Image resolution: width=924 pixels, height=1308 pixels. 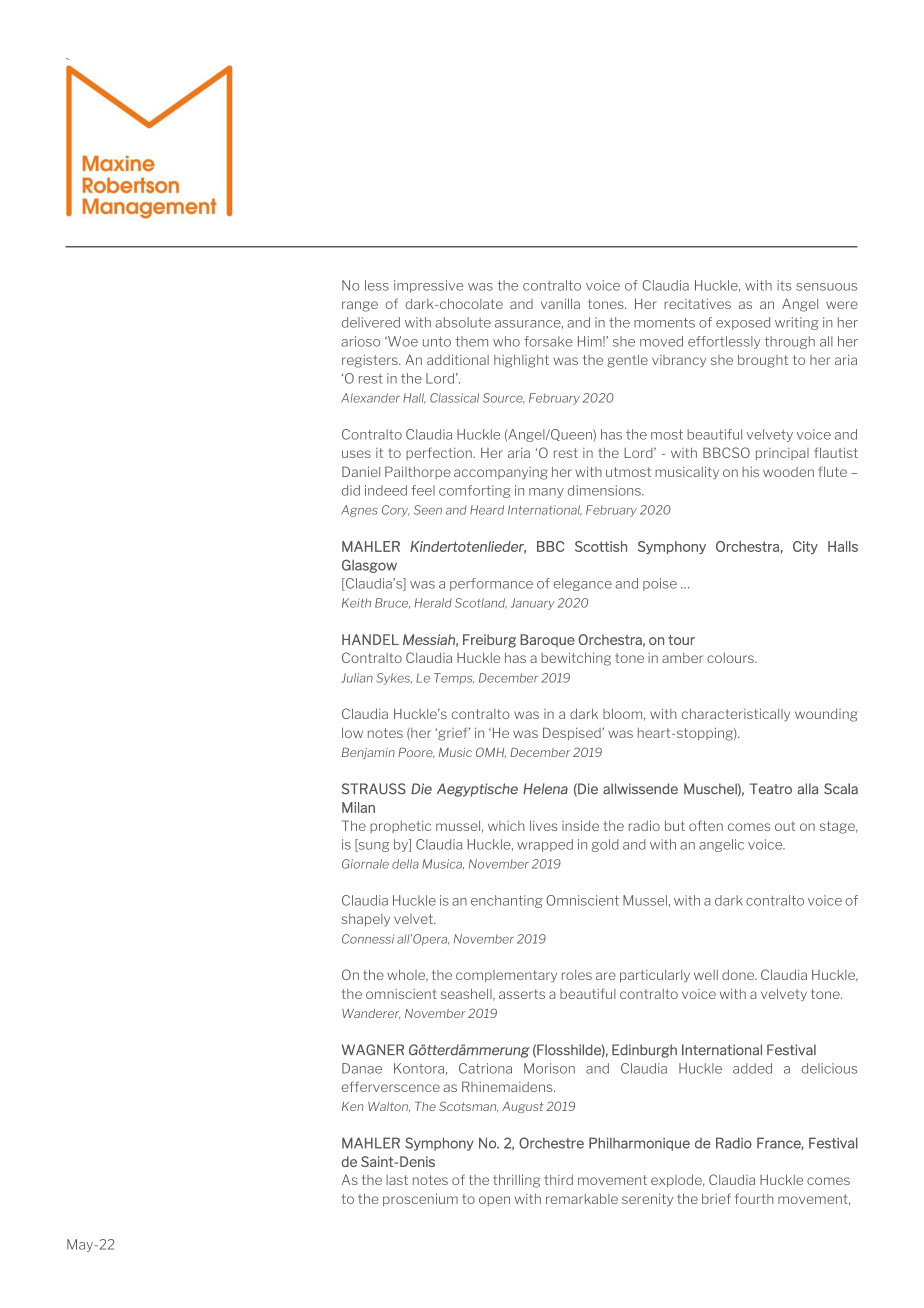 What do you see at coordinates (582, 1198) in the document?
I see `remarkable` at bounding box center [582, 1198].
